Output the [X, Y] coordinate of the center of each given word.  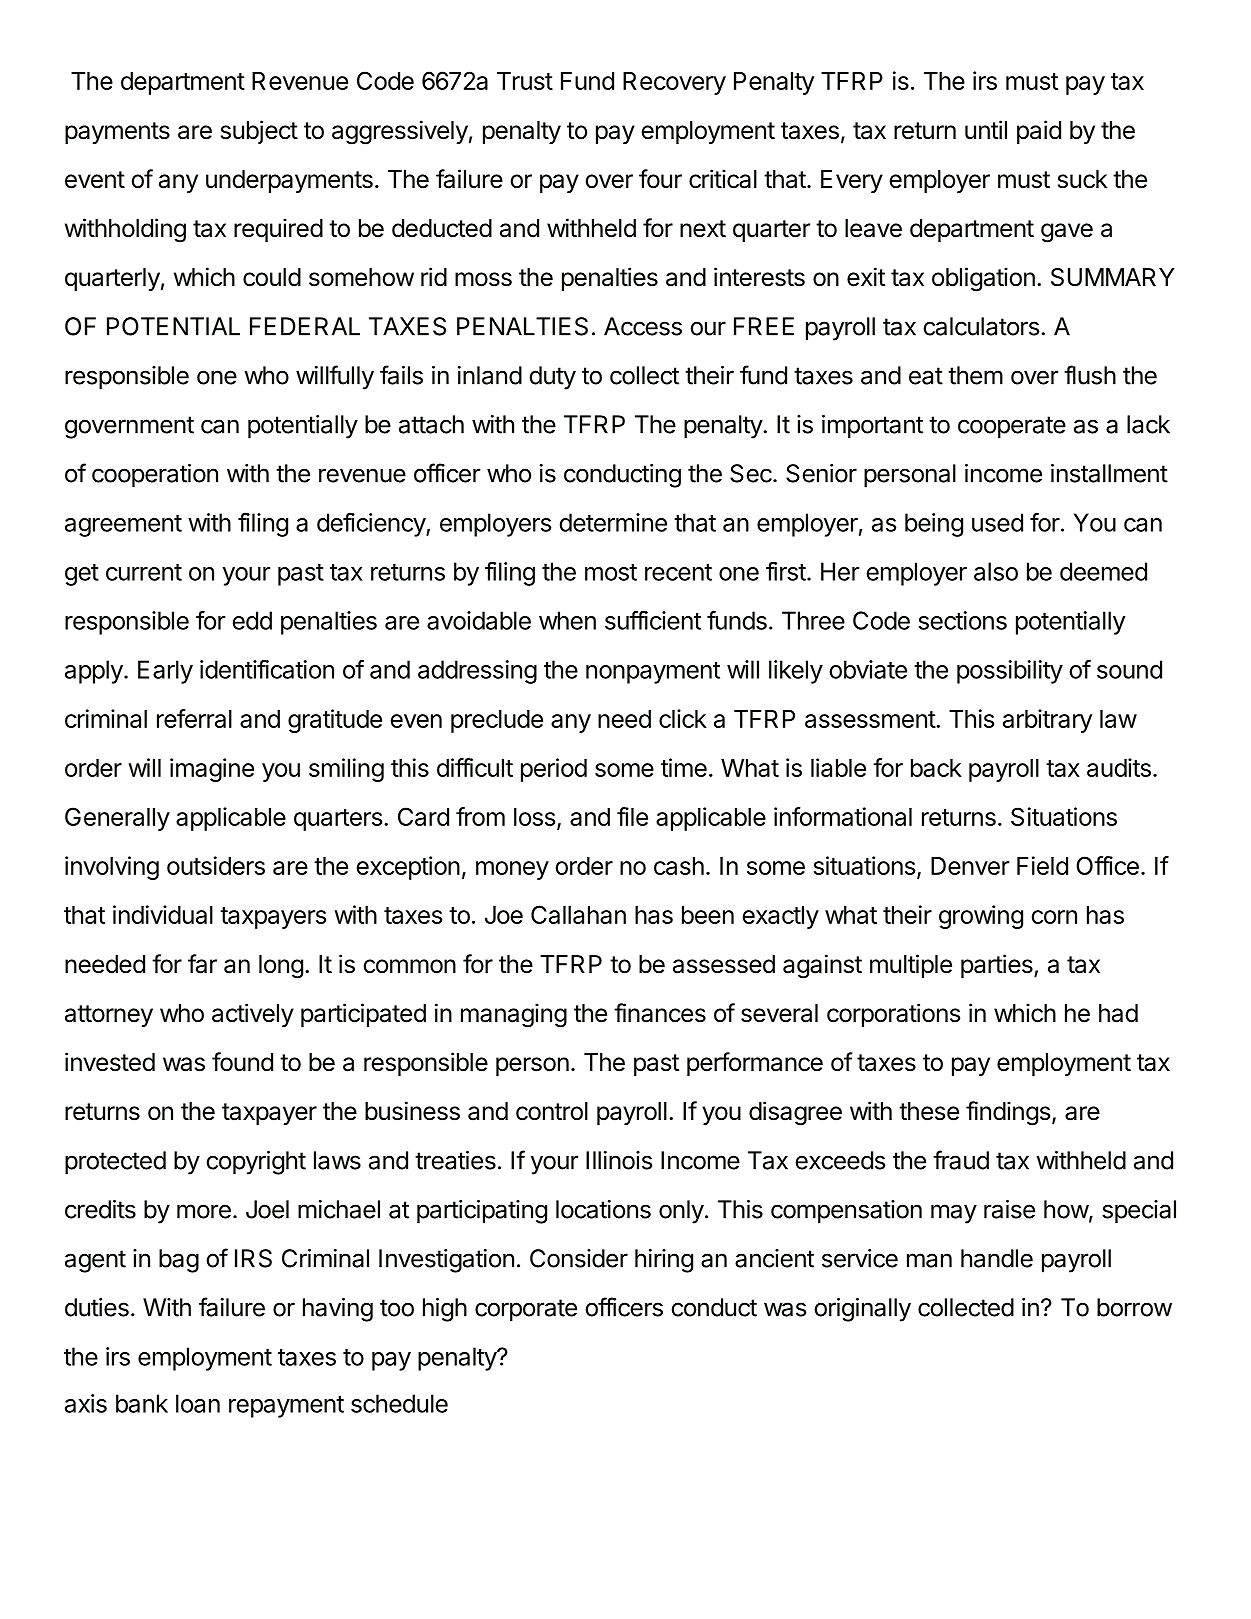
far [202, 964]
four [660, 179]
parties [998, 966]
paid [1039, 132]
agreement [123, 526]
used [997, 522]
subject [259, 132]
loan [198, 1403]
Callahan [578, 914]
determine [613, 522]
